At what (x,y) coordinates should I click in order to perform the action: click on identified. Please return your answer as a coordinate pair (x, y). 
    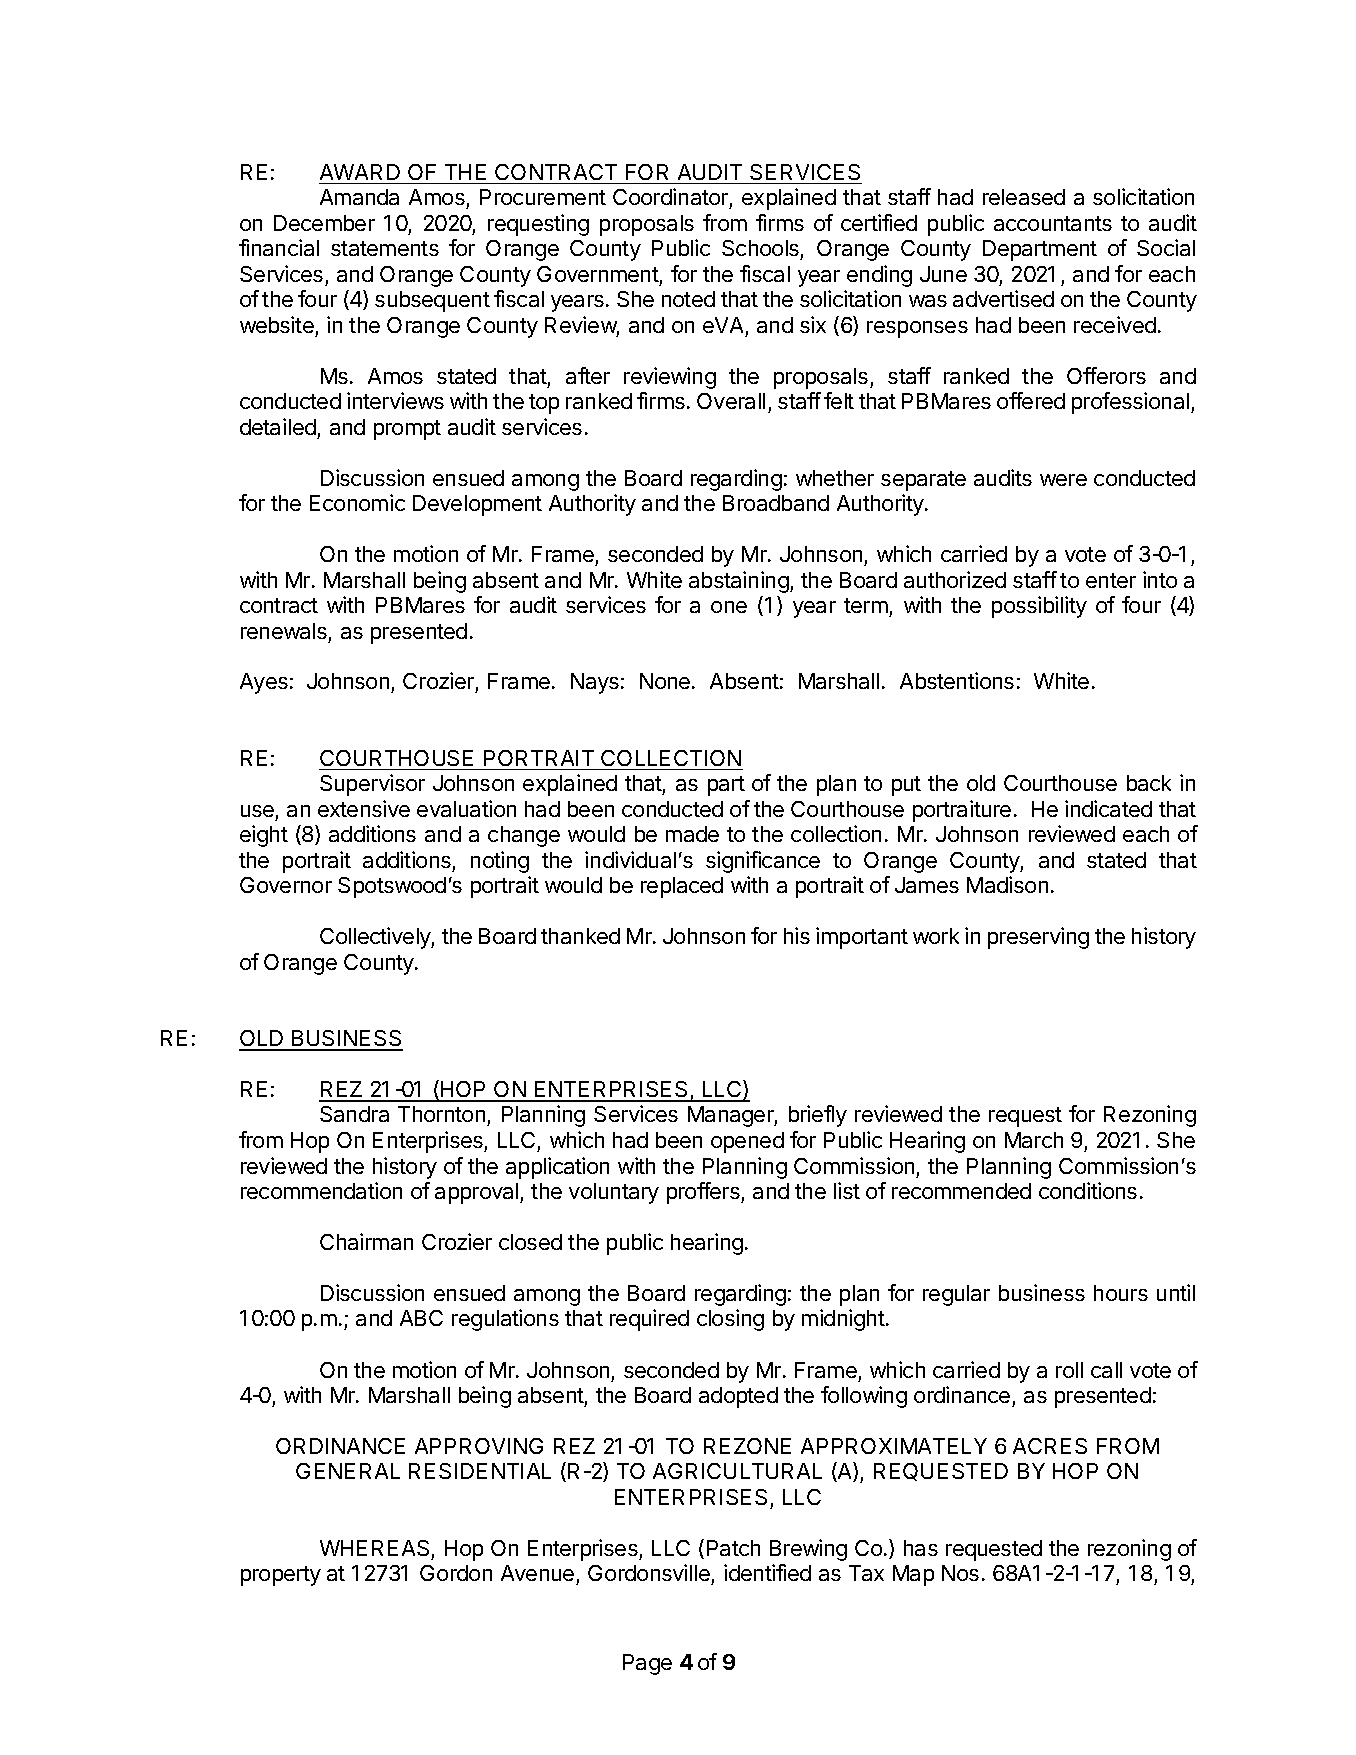
    Looking at the image, I should click on (767, 1572).
